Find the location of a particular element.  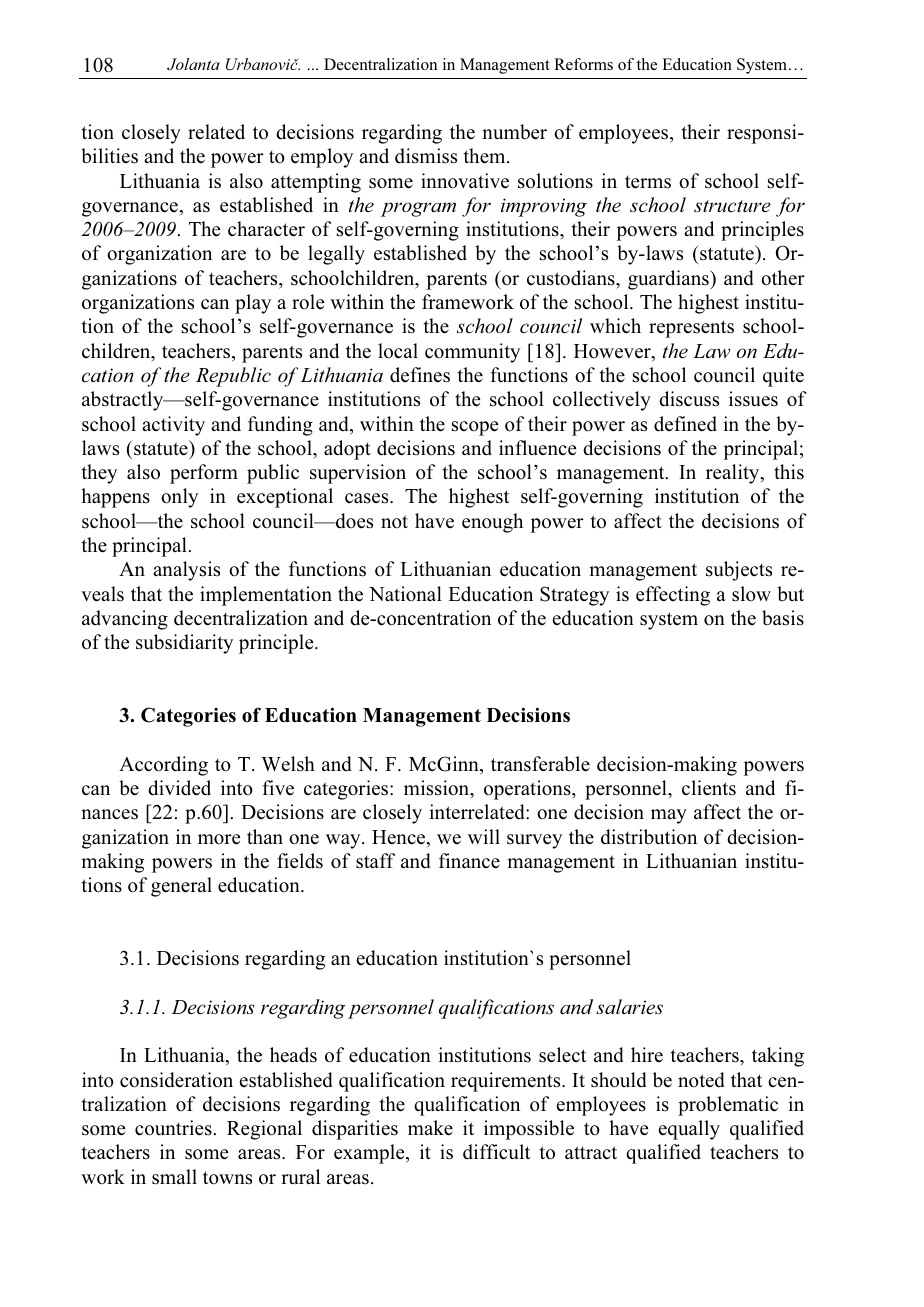

attempting is located at coordinates (316, 183).
